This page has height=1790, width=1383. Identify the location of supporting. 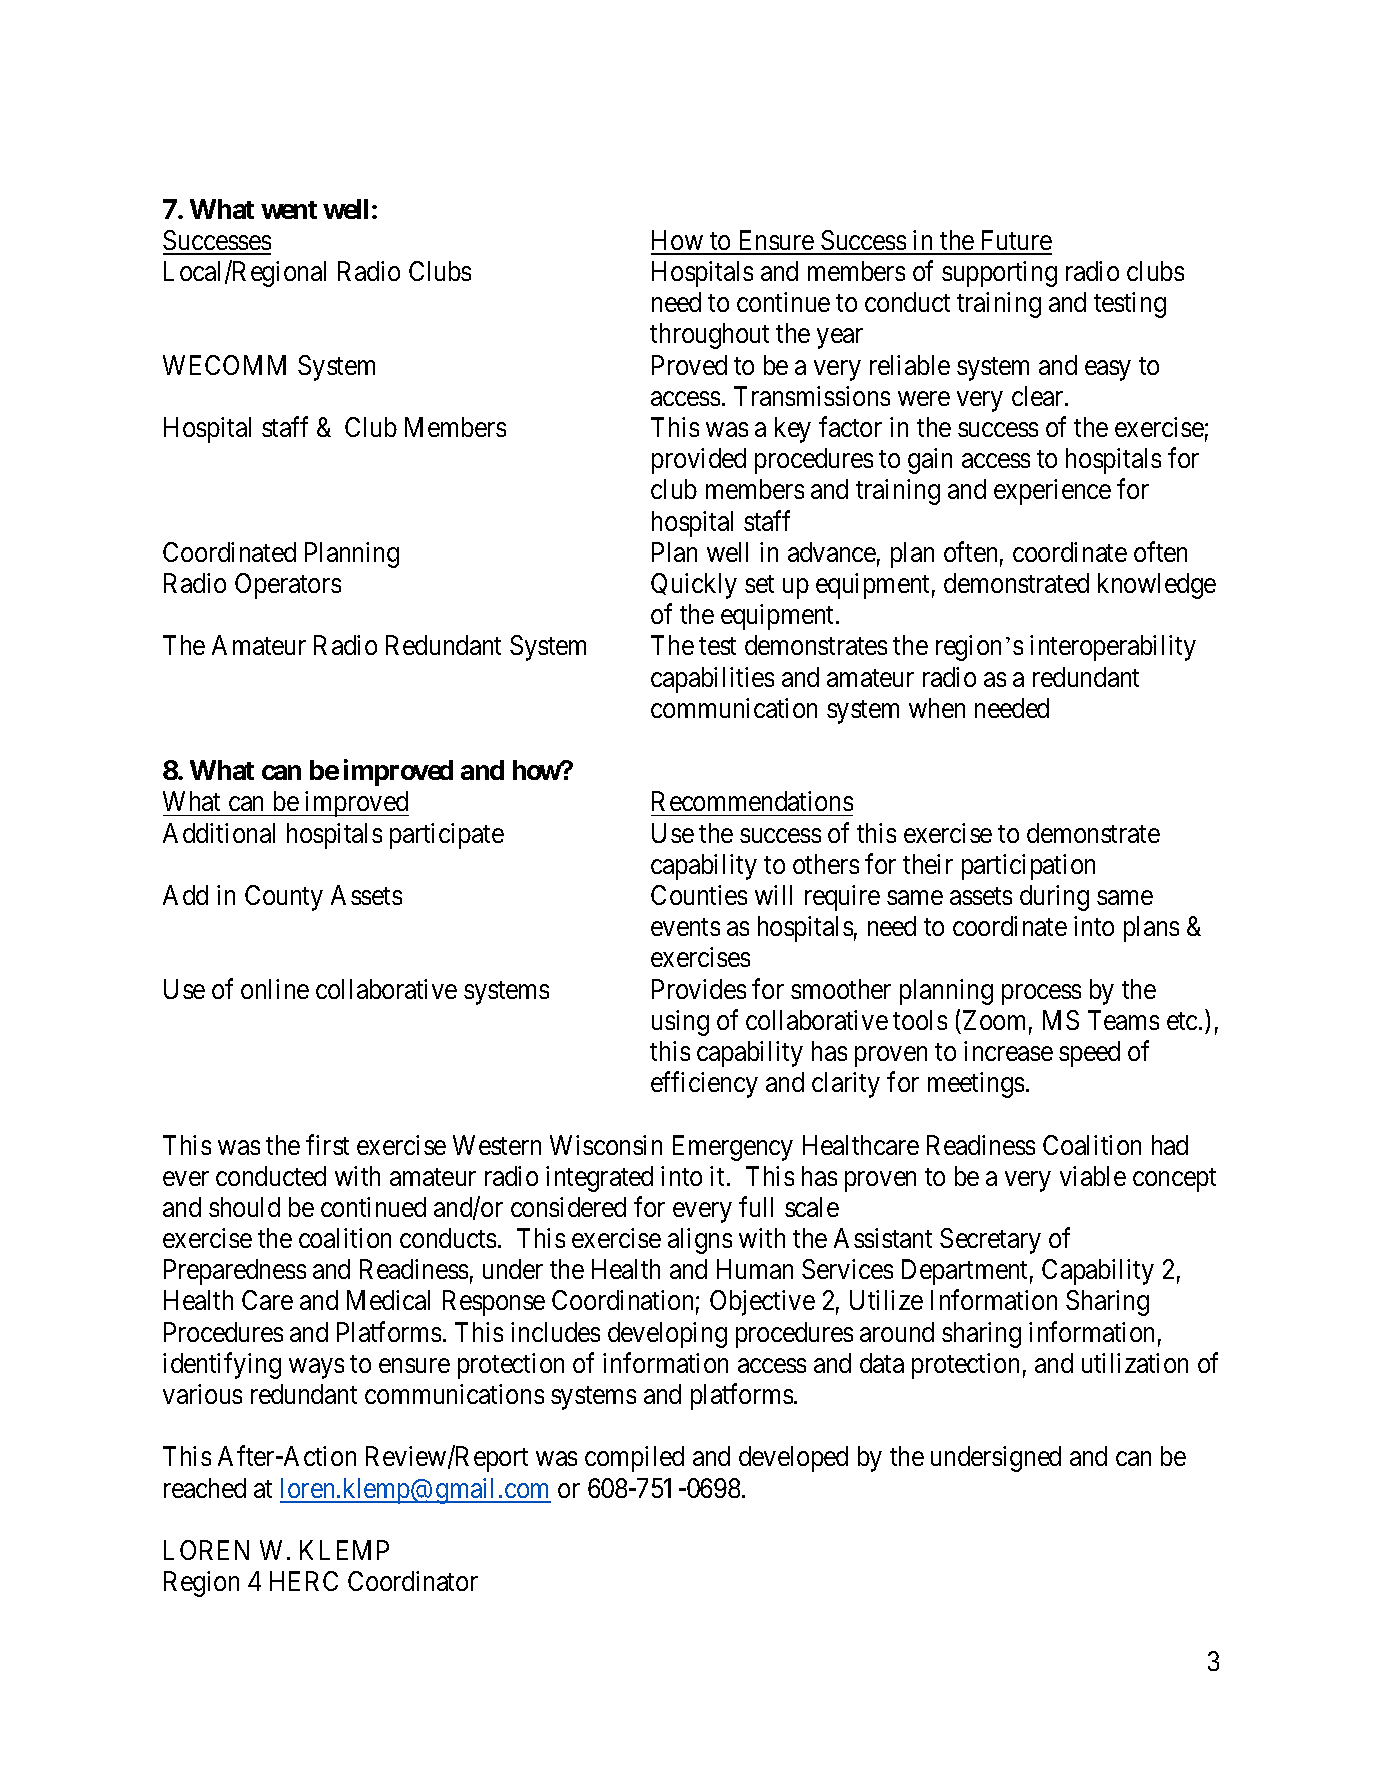
(999, 274).
